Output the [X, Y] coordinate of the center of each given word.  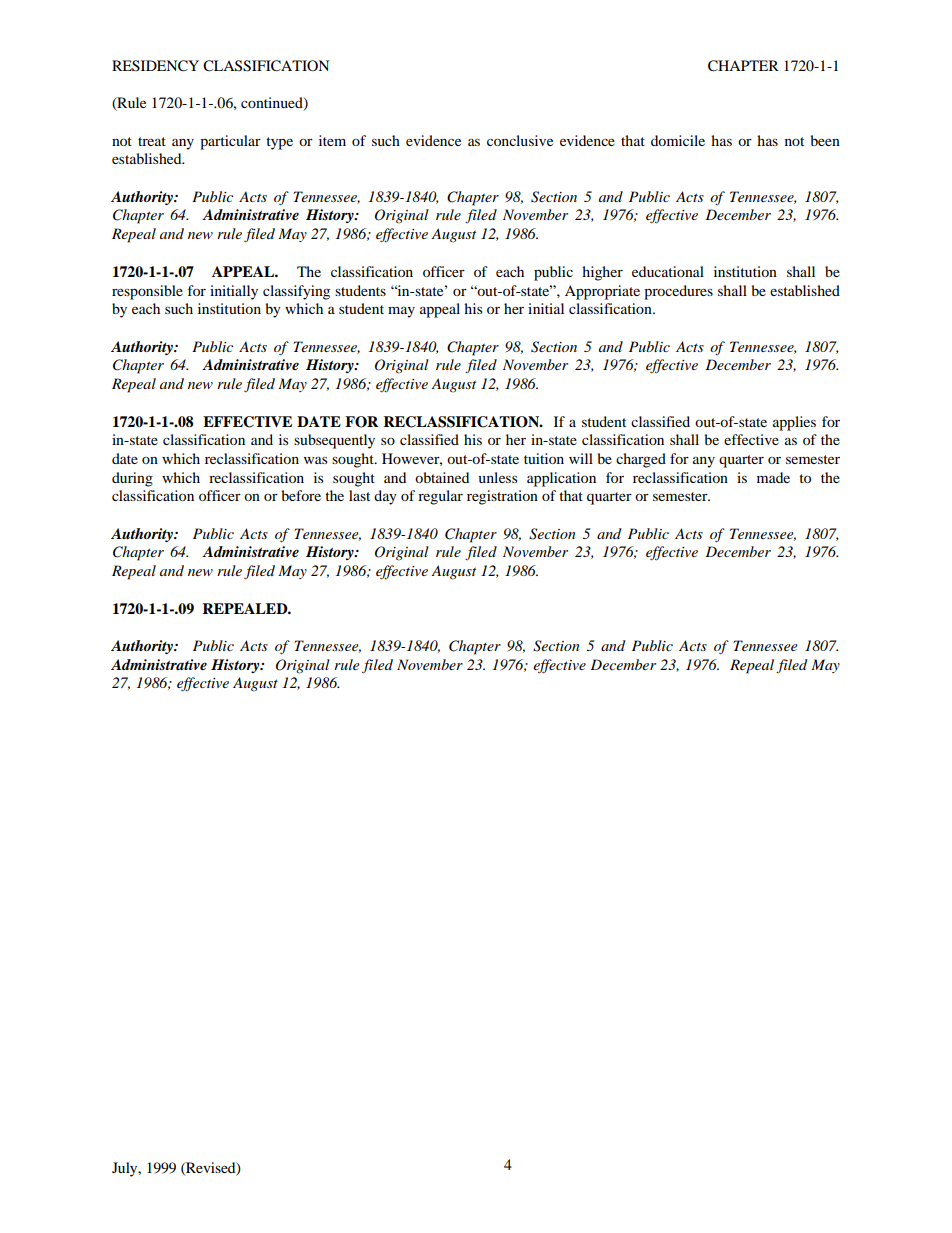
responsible [147, 292]
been [825, 140]
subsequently [334, 441]
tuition [544, 458]
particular [230, 142]
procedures [678, 292]
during [132, 479]
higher [602, 273]
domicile [678, 140]
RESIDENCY [155, 66]
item [332, 140]
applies [794, 423]
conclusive [520, 140]
